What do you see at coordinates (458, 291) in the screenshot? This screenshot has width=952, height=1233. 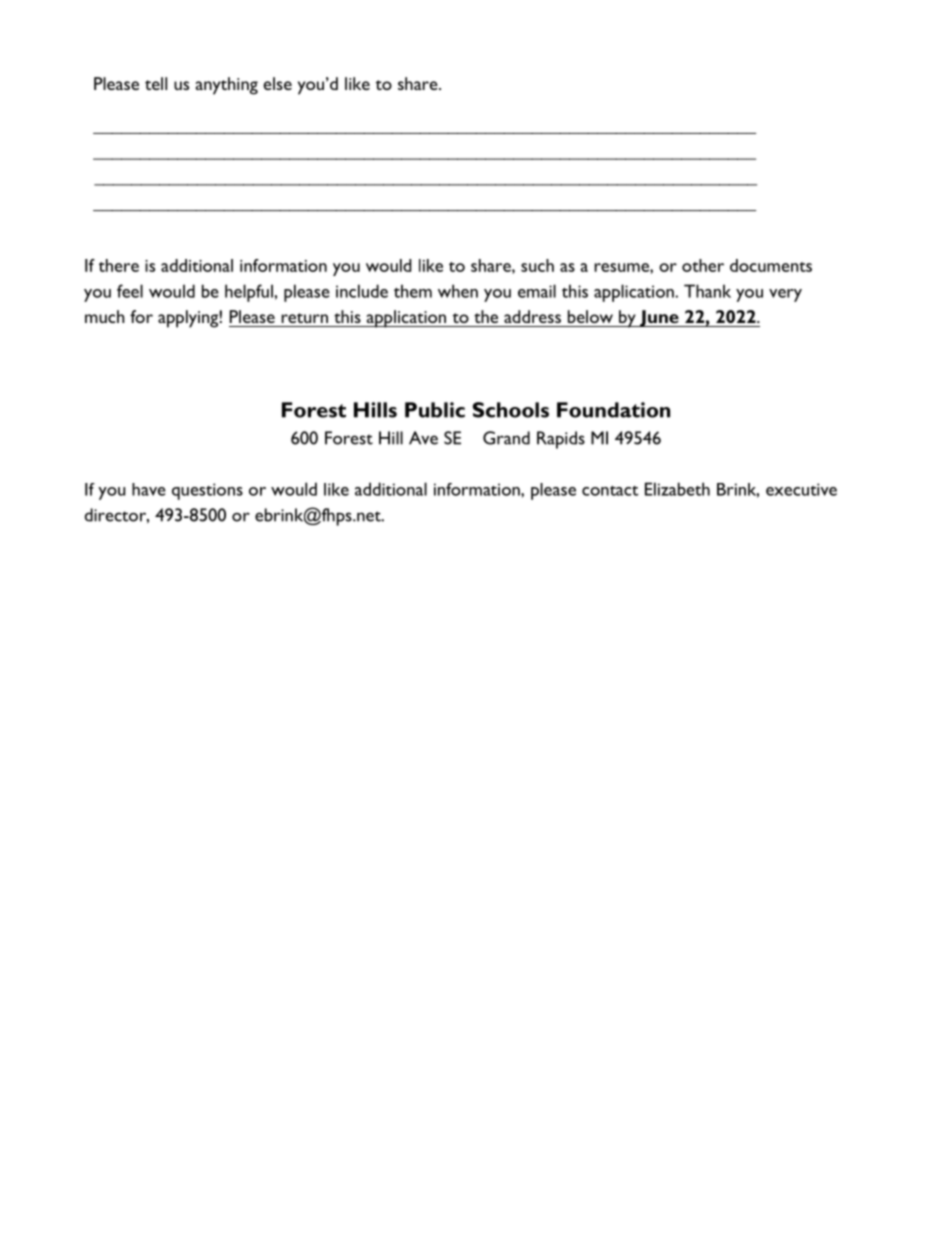 I see `when` at bounding box center [458, 291].
